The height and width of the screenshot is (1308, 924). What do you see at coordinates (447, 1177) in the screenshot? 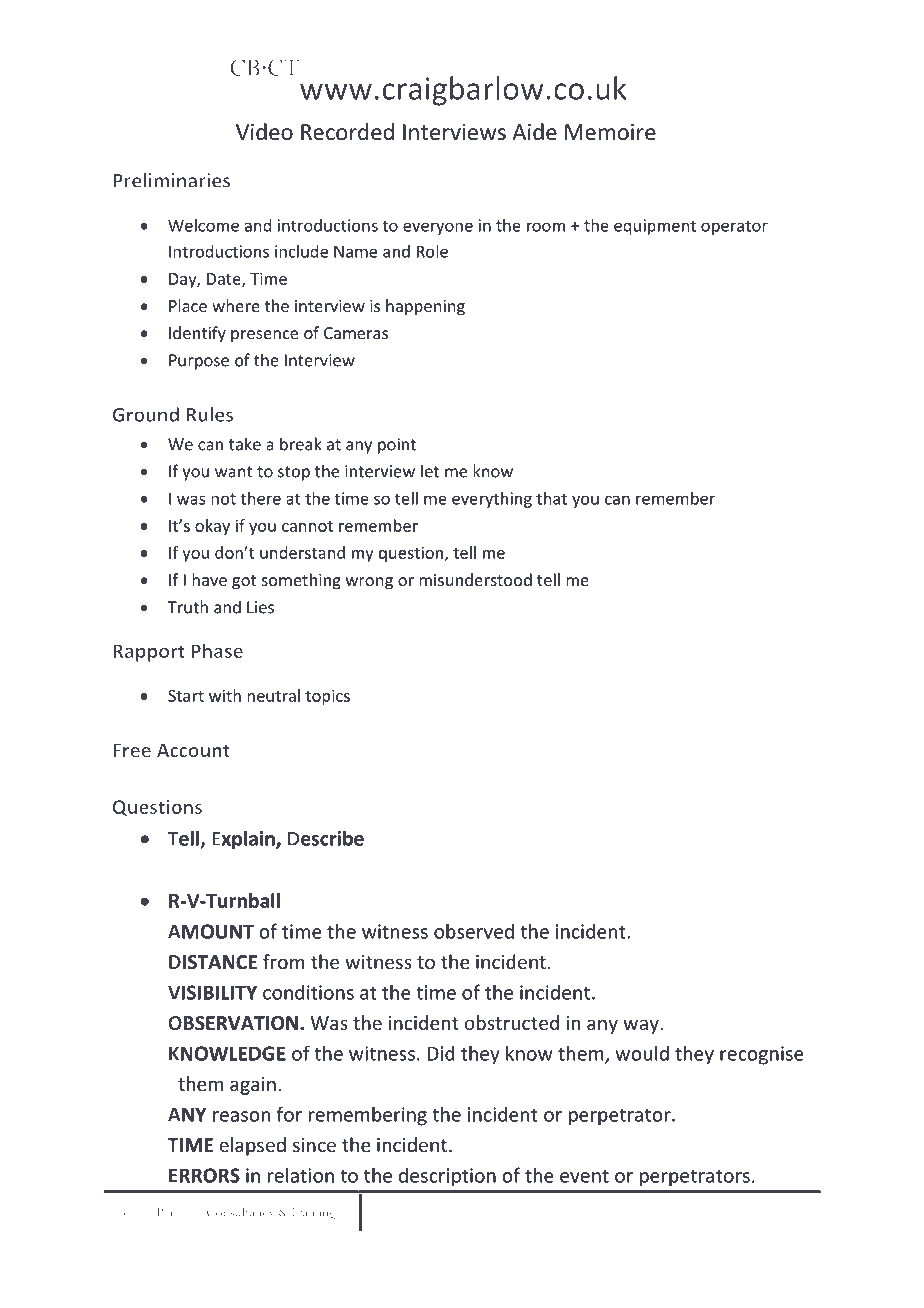
I see `description` at bounding box center [447, 1177].
